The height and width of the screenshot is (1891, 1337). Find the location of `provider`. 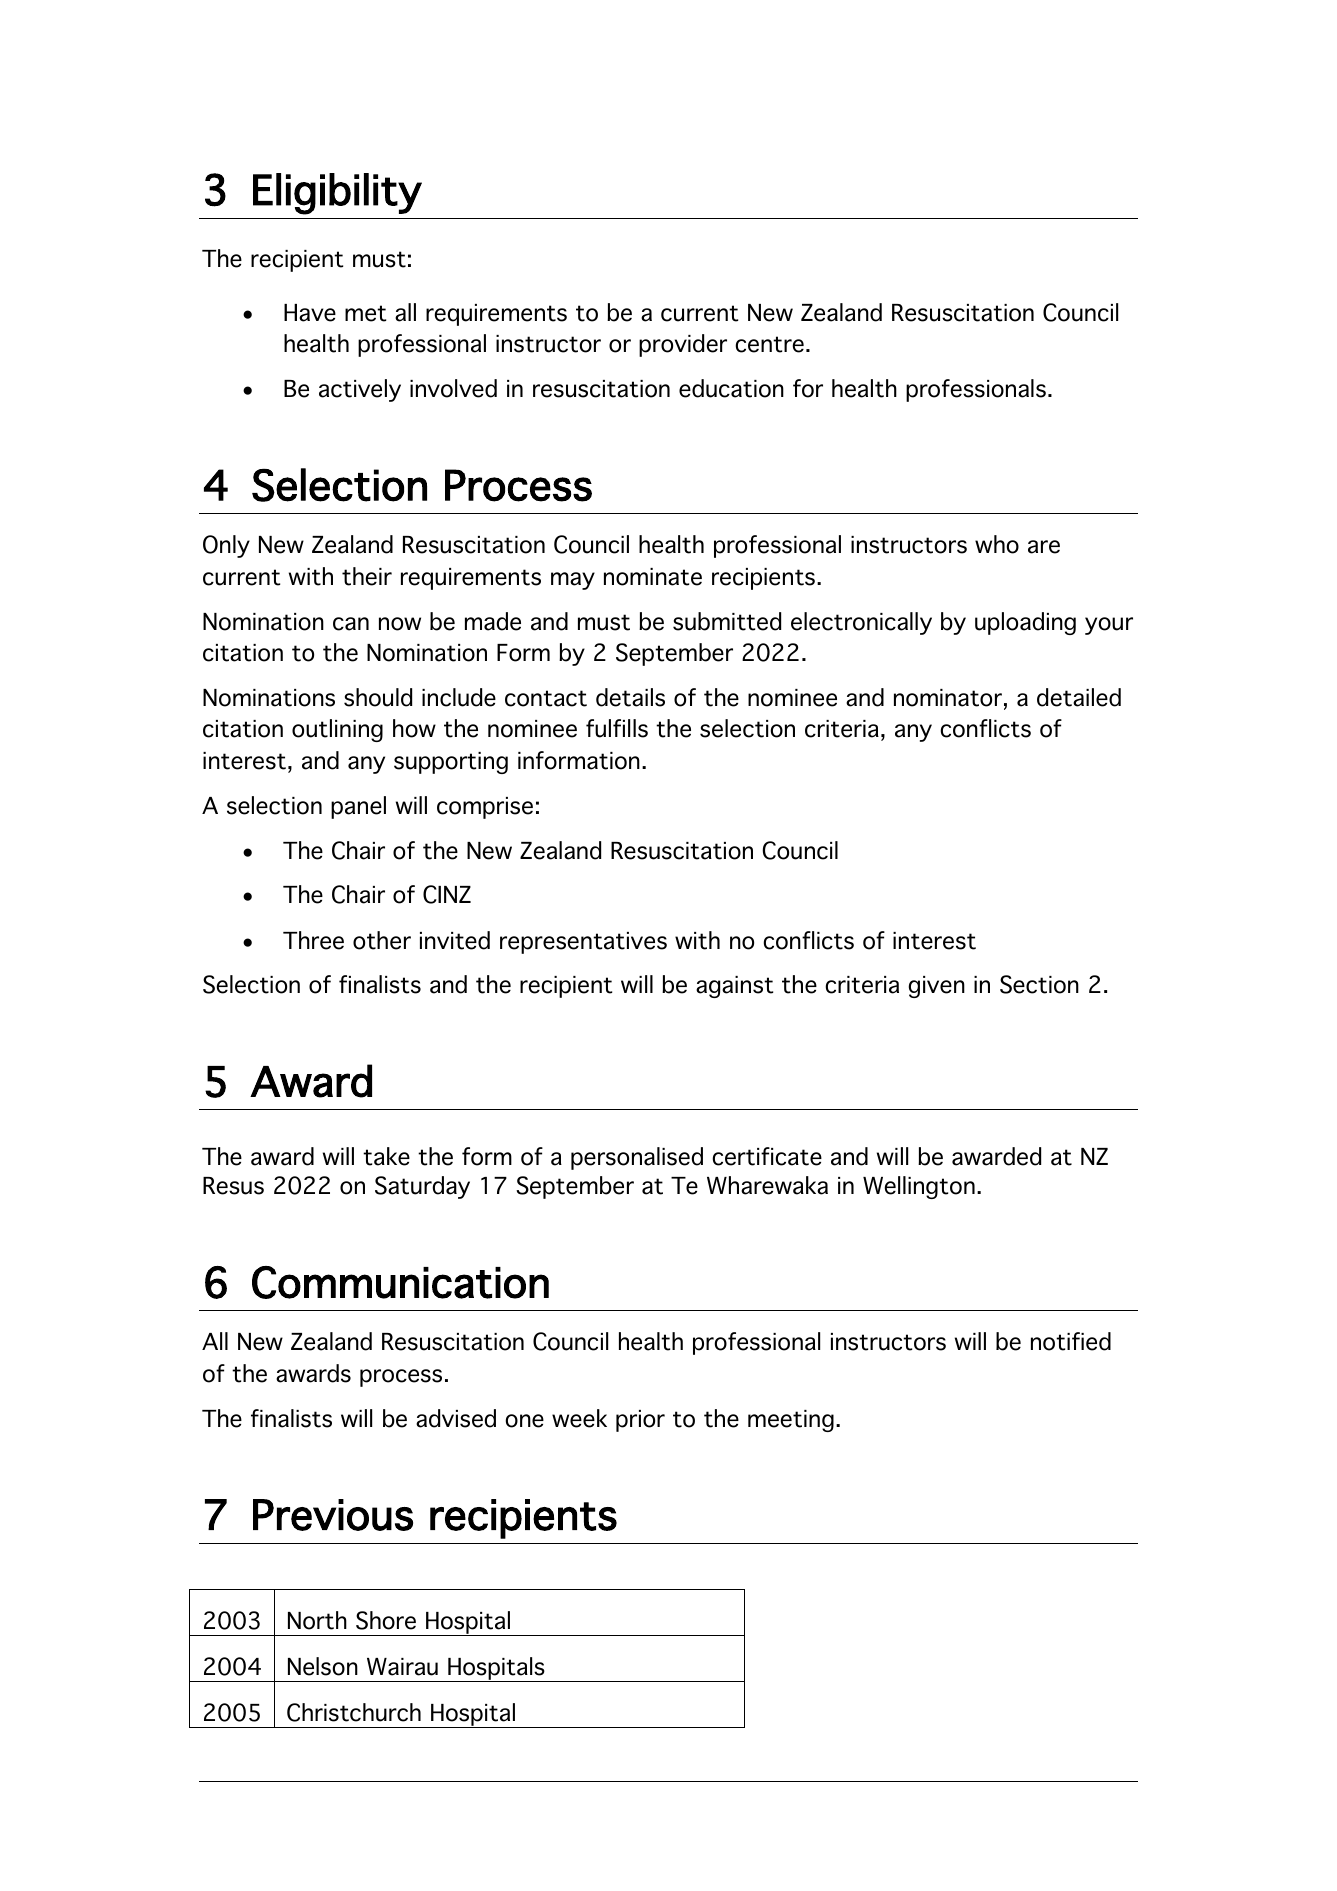

provider is located at coordinates (683, 345).
